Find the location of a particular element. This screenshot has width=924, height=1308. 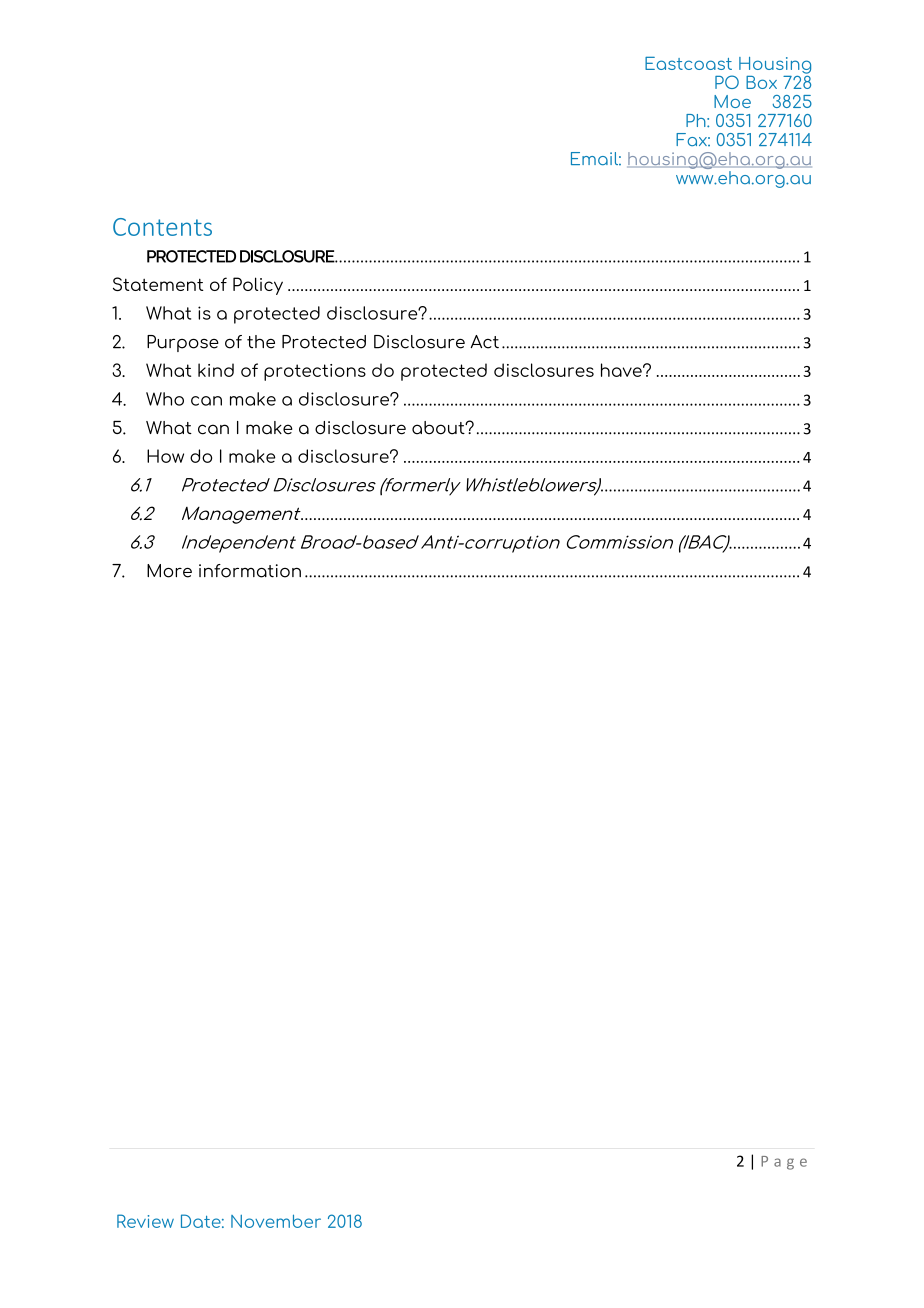

Act is located at coordinates (484, 342).
